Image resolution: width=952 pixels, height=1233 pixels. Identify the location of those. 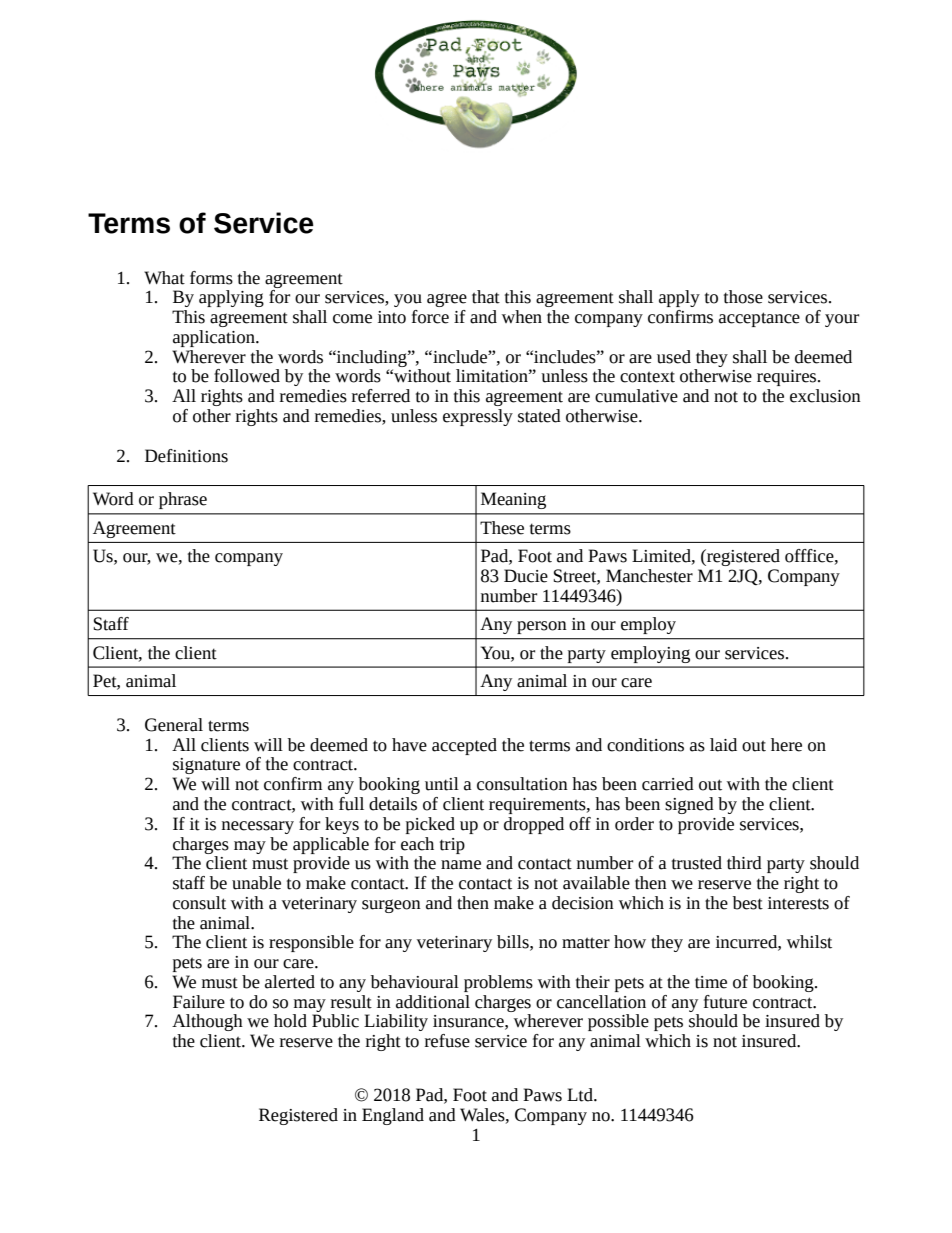
(743, 297).
